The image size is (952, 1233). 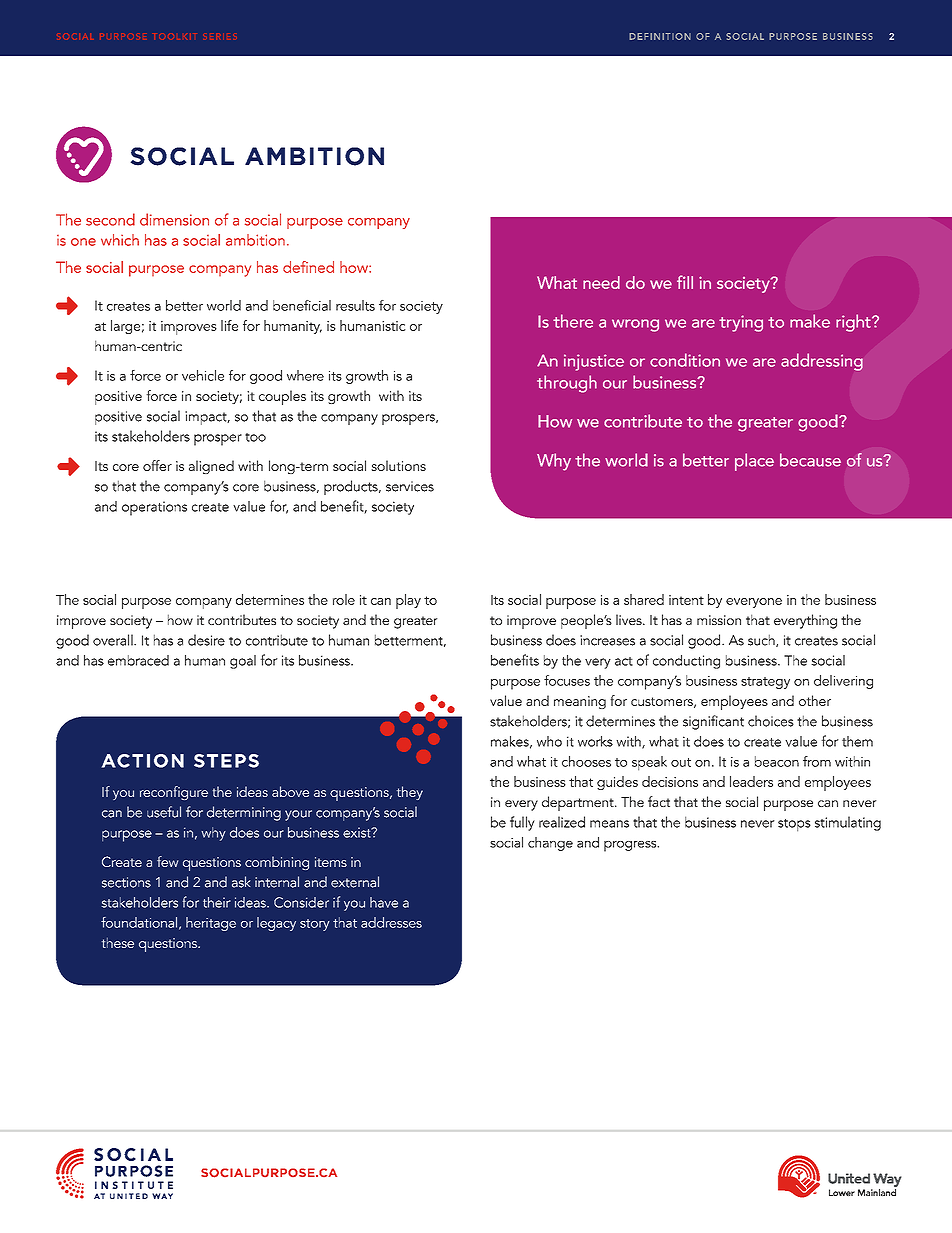 I want to click on fill, so click(x=685, y=282).
